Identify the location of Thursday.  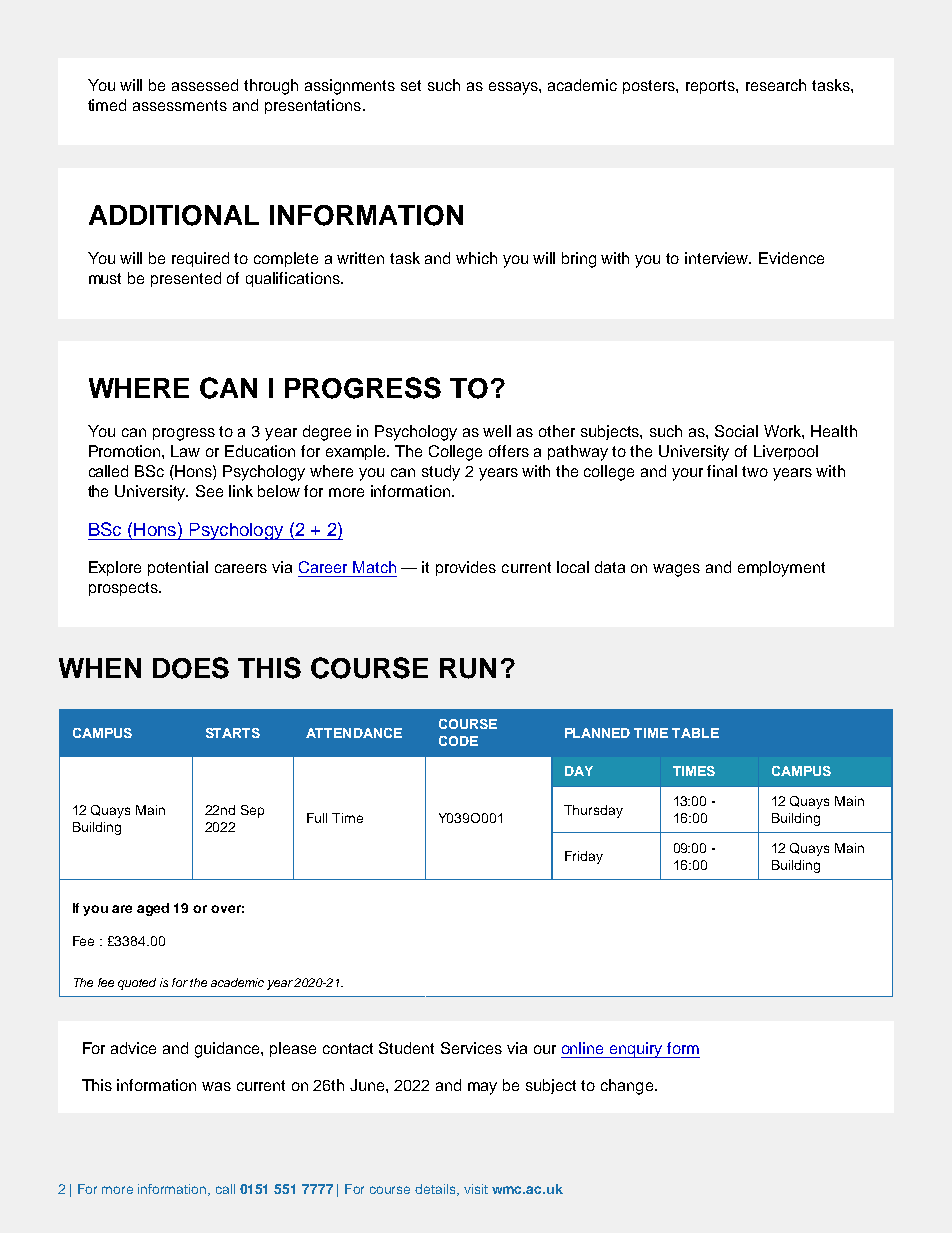
(593, 811).
